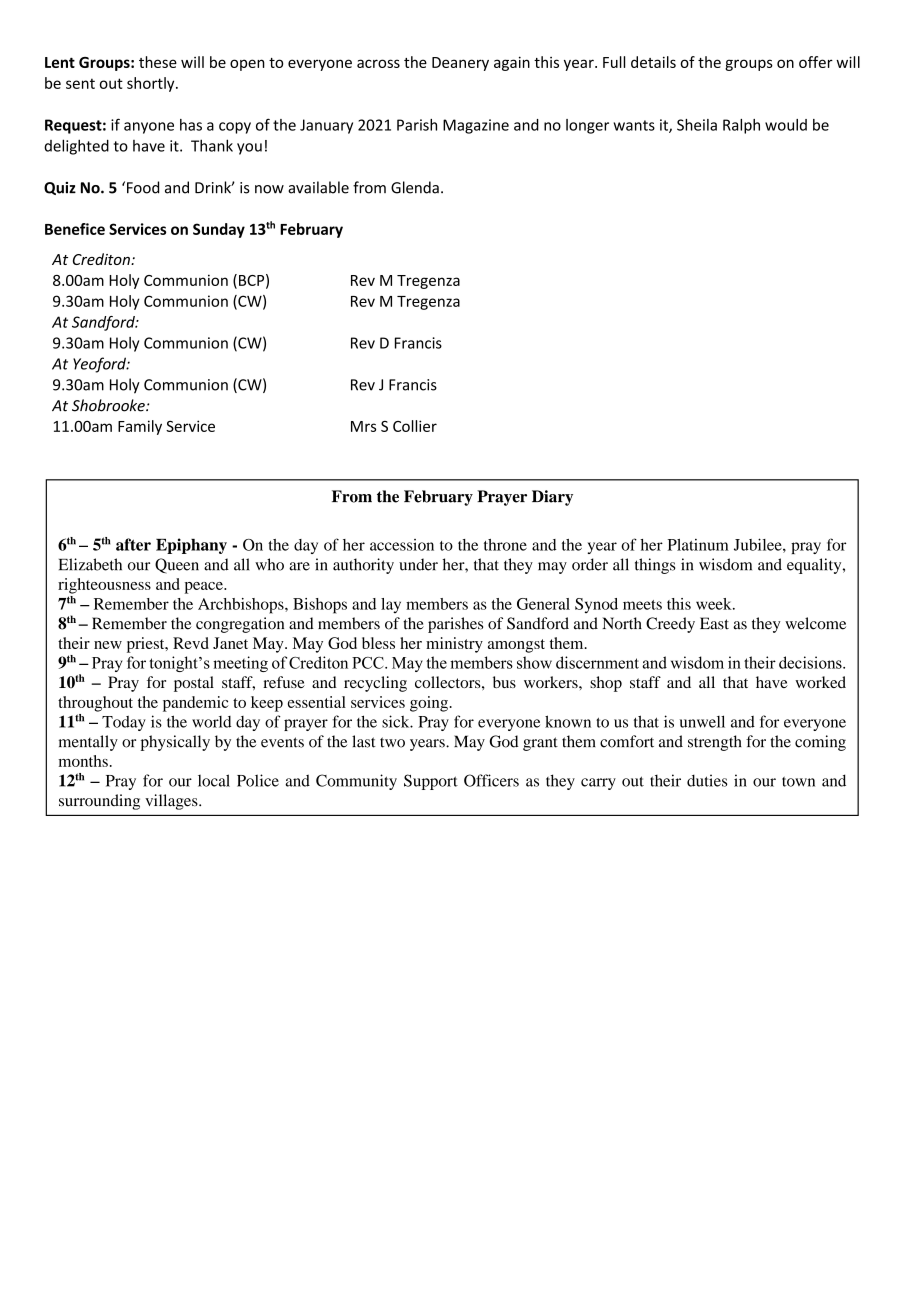 The width and height of the document is (924, 1308). What do you see at coordinates (552, 498) in the document?
I see `Diary` at bounding box center [552, 498].
